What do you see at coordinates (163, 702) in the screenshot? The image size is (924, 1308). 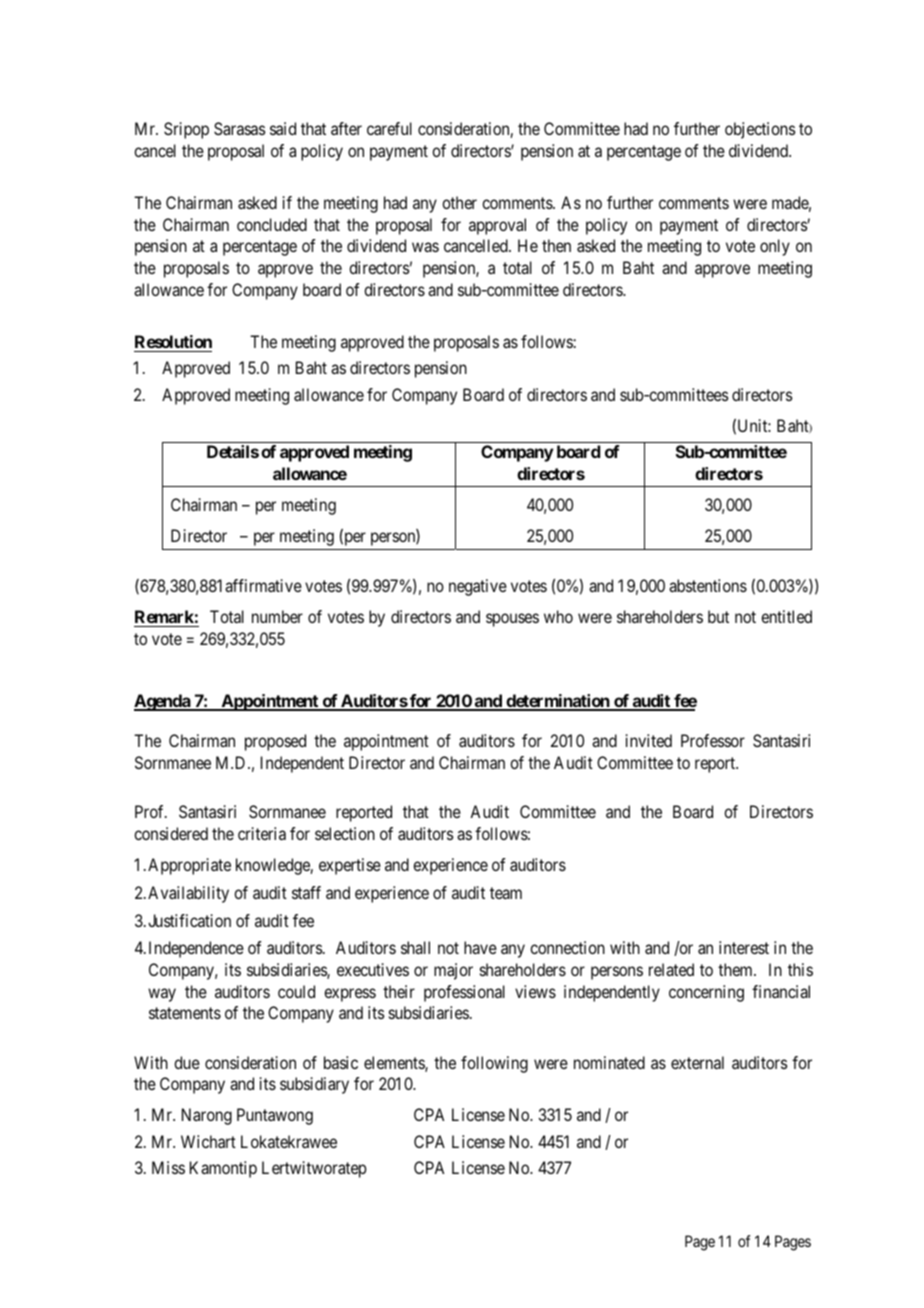 I see `Agenda` at bounding box center [163, 702].
